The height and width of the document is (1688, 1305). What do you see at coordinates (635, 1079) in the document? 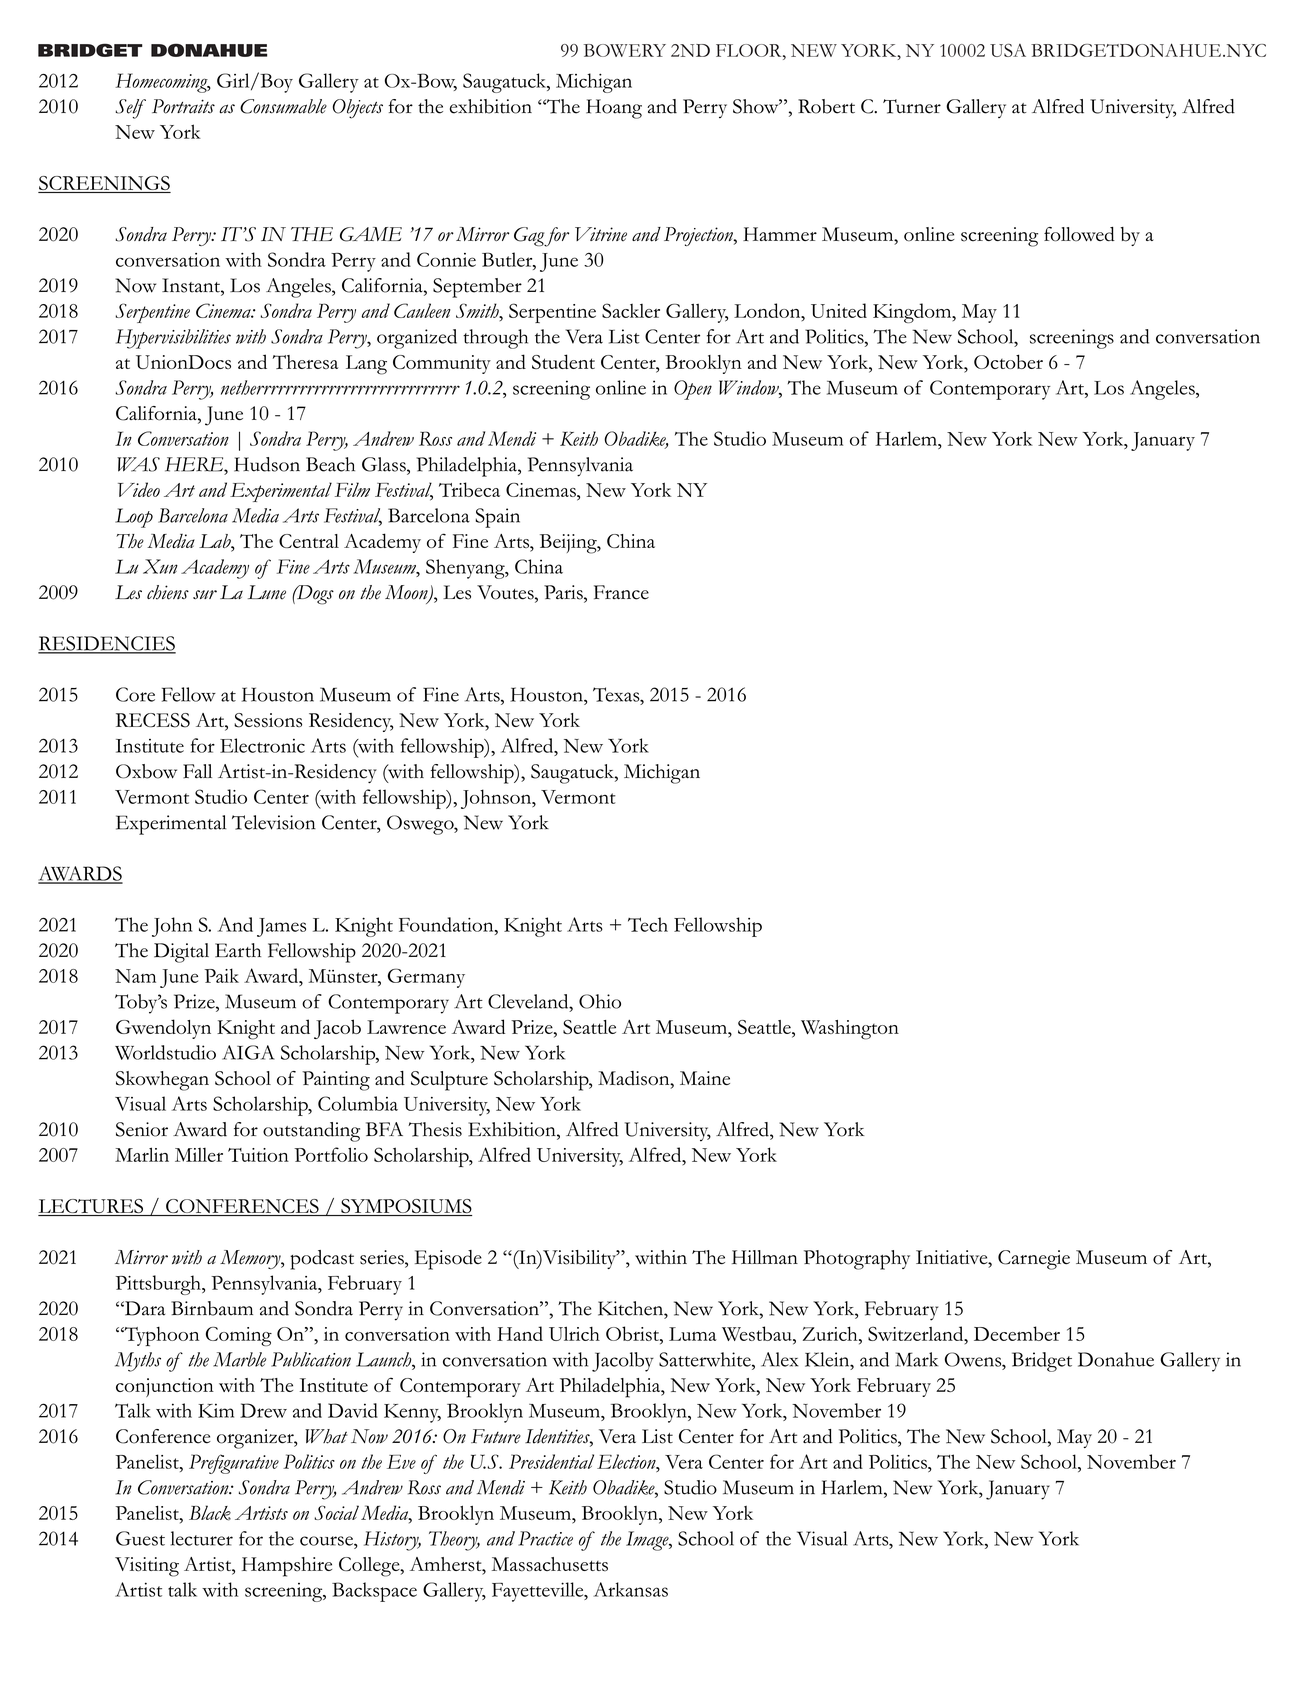
I see `Madison` at bounding box center [635, 1079].
